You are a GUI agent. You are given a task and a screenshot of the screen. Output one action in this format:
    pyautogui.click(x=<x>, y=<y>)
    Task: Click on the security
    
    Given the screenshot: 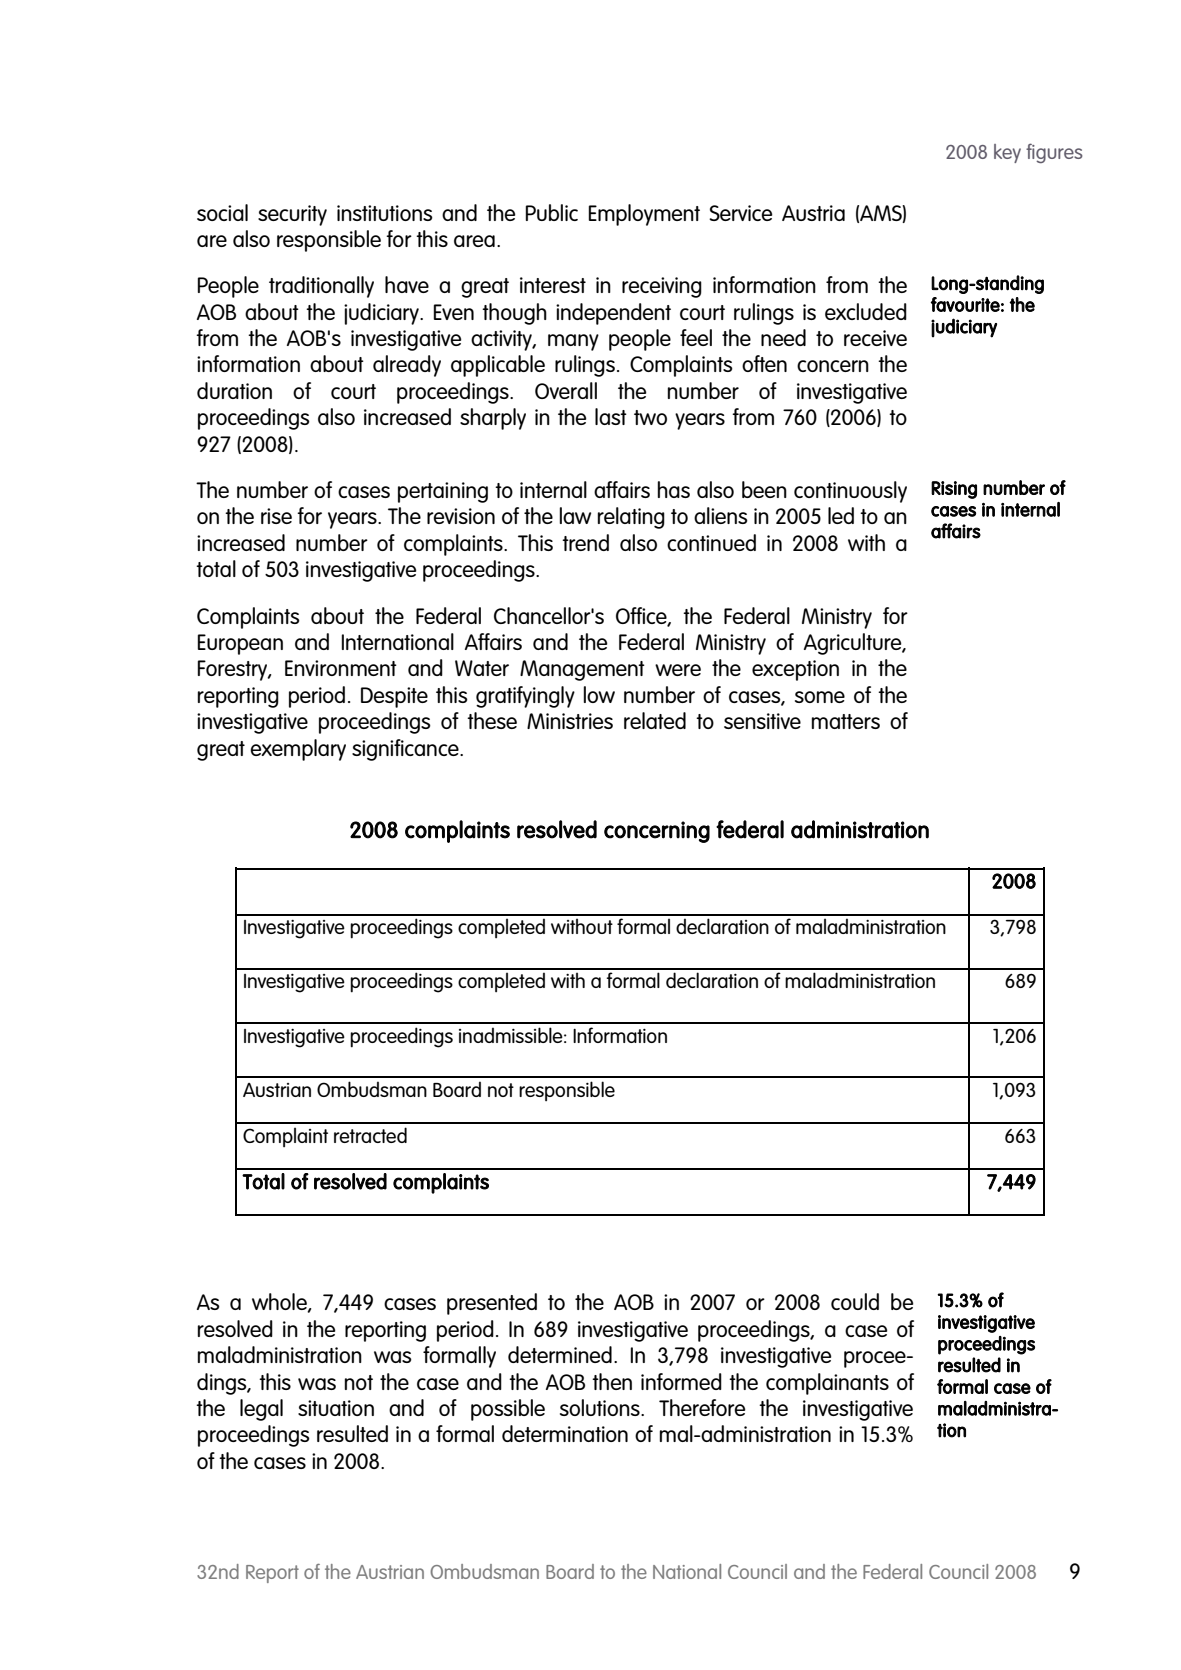 What is the action you would take?
    pyautogui.click(x=292, y=215)
